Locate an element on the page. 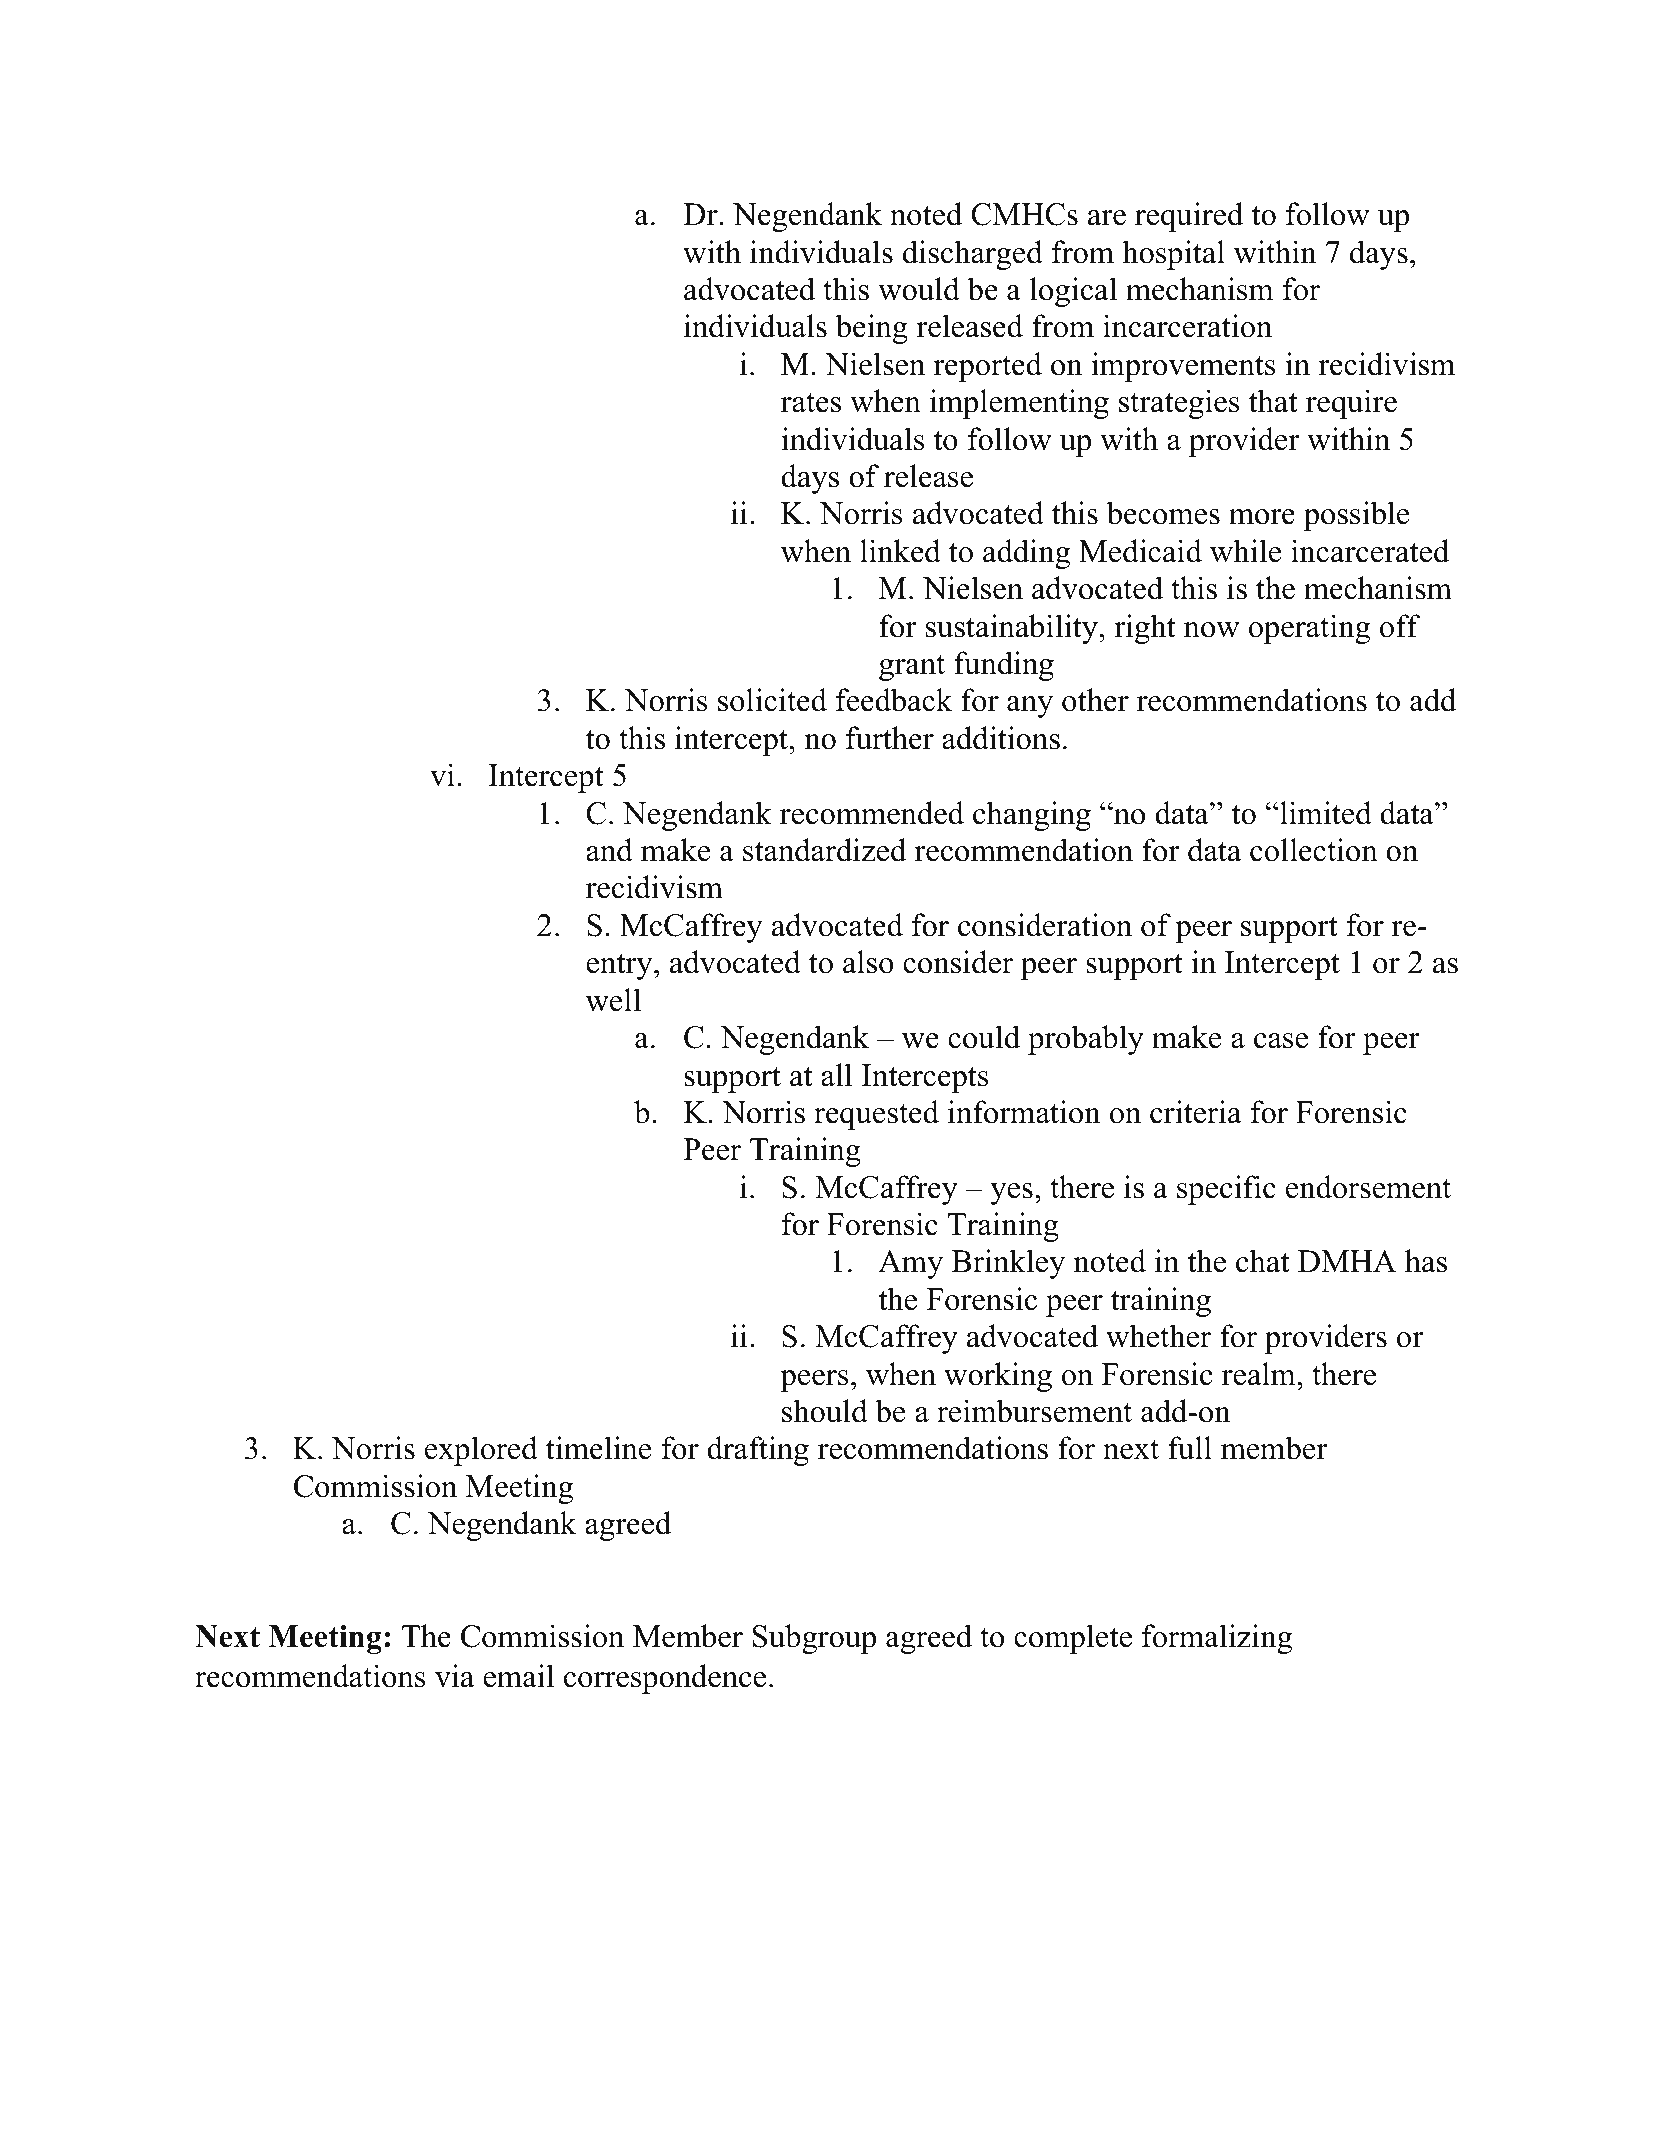 This page has height=2147, width=1659. discharged is located at coordinates (973, 255).
